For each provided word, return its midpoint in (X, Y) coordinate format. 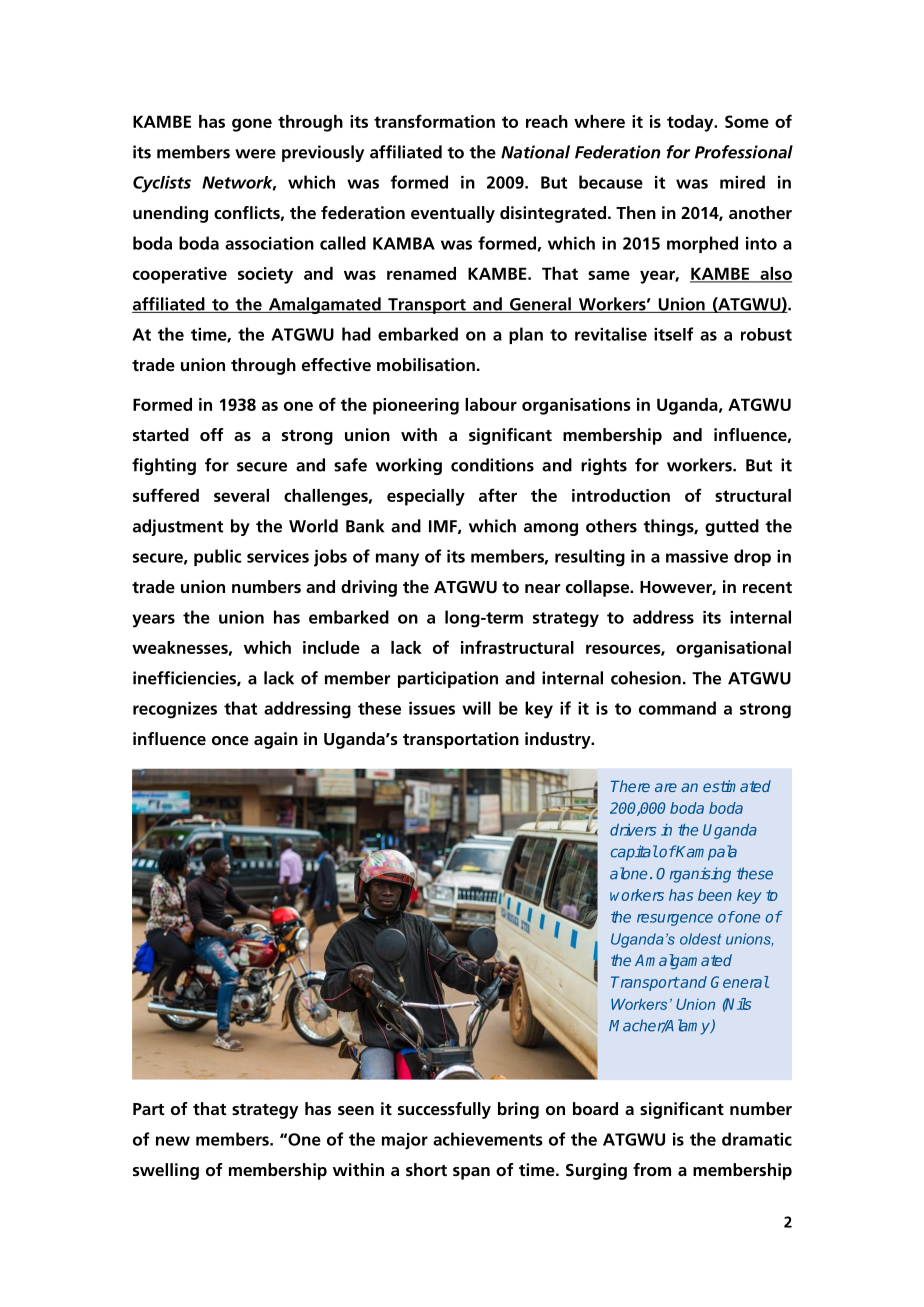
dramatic (757, 1139)
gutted (732, 527)
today (691, 123)
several (241, 495)
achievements (488, 1139)
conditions (492, 465)
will (476, 708)
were (255, 154)
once (230, 740)
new (173, 1141)
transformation (434, 121)
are (666, 787)
